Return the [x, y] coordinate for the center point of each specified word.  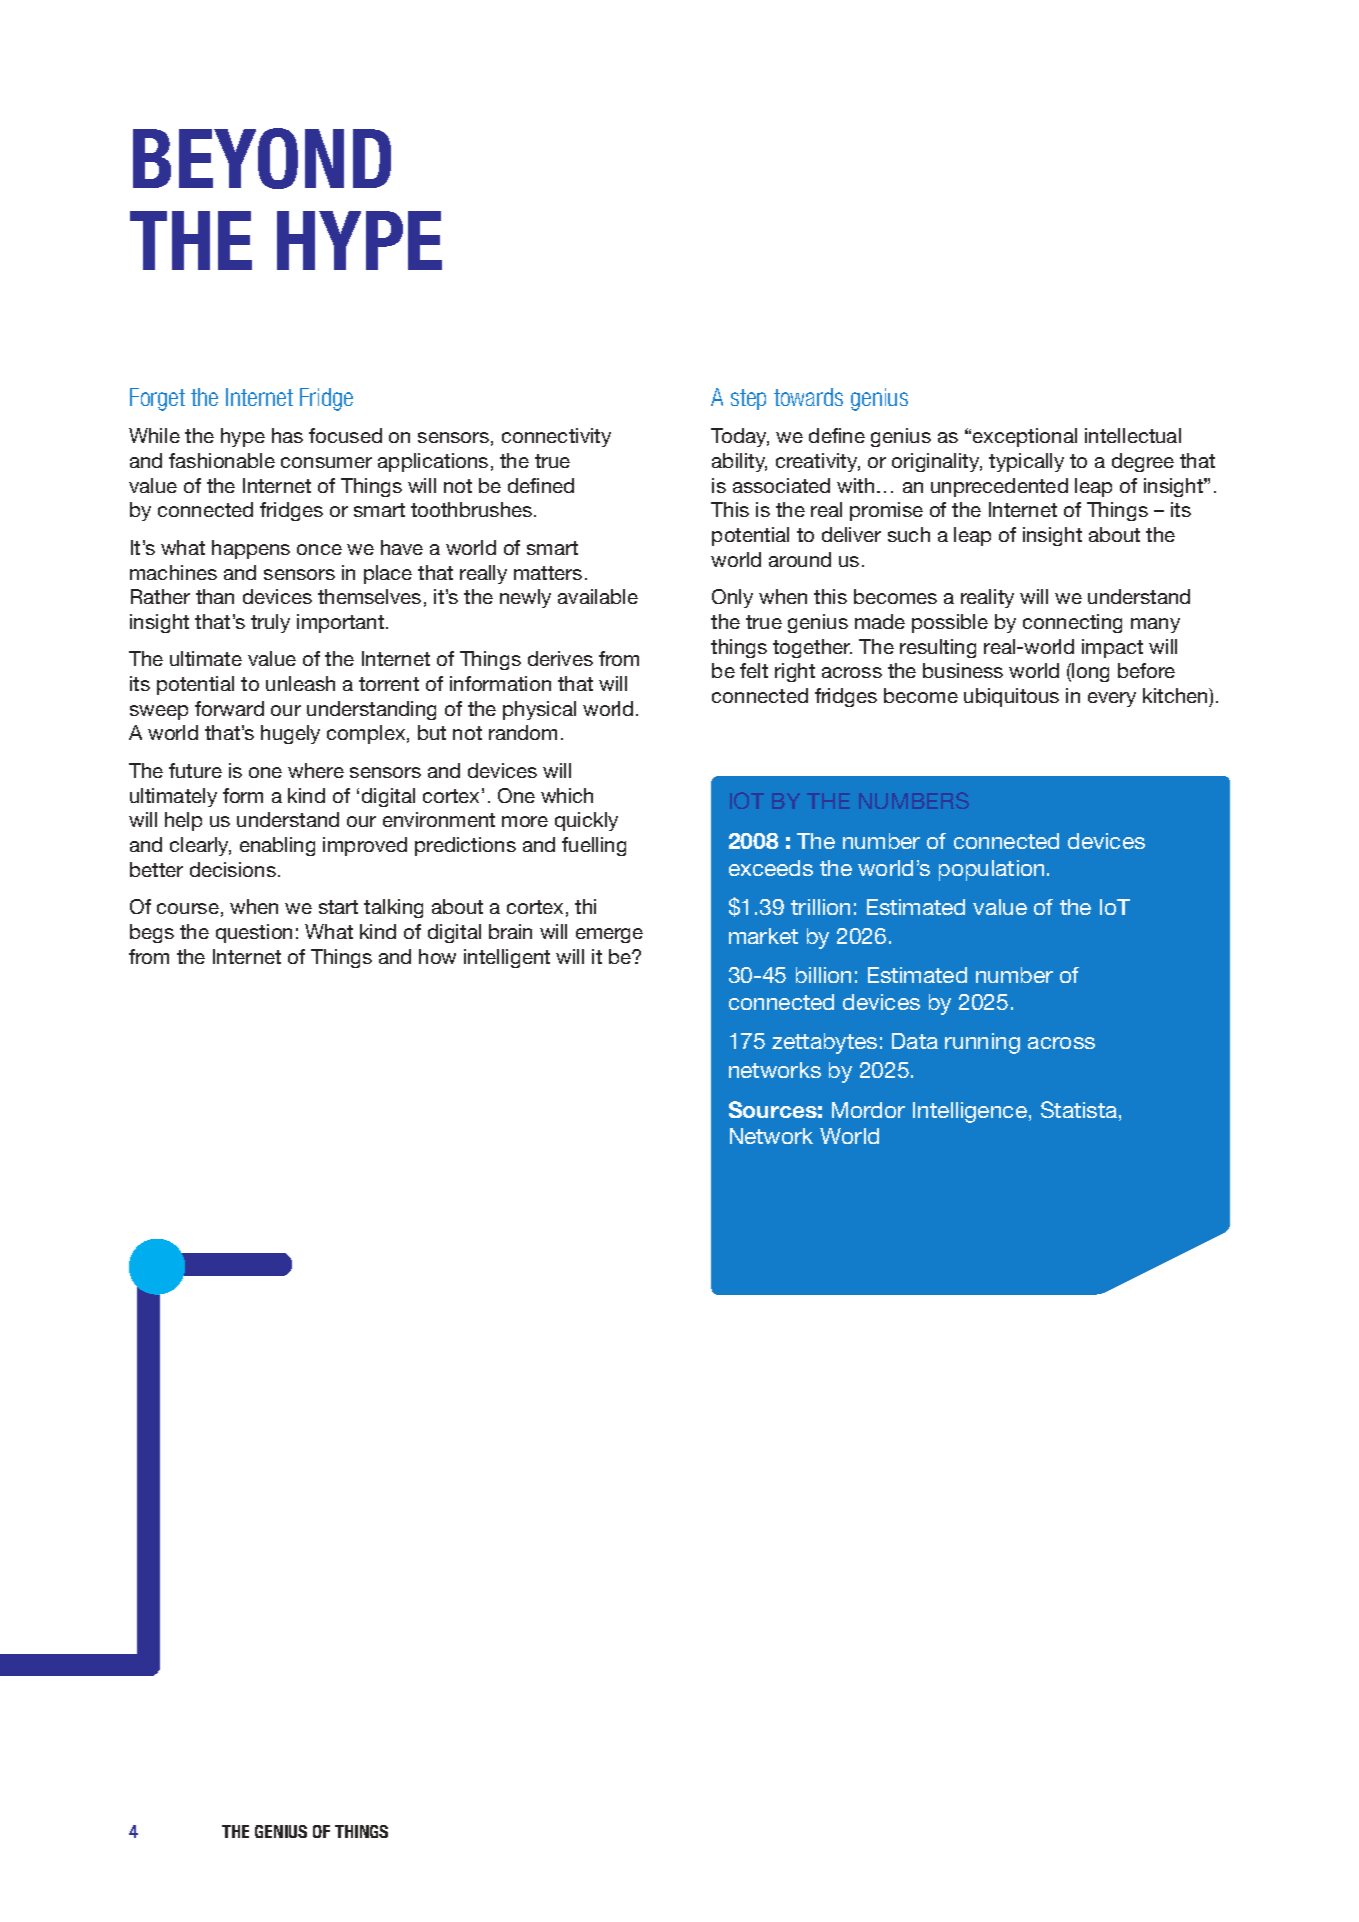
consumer [326, 462]
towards [808, 397]
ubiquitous [1011, 697]
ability [739, 462]
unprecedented [999, 487]
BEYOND [262, 158]
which [567, 795]
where [316, 770]
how [437, 956]
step [748, 399]
